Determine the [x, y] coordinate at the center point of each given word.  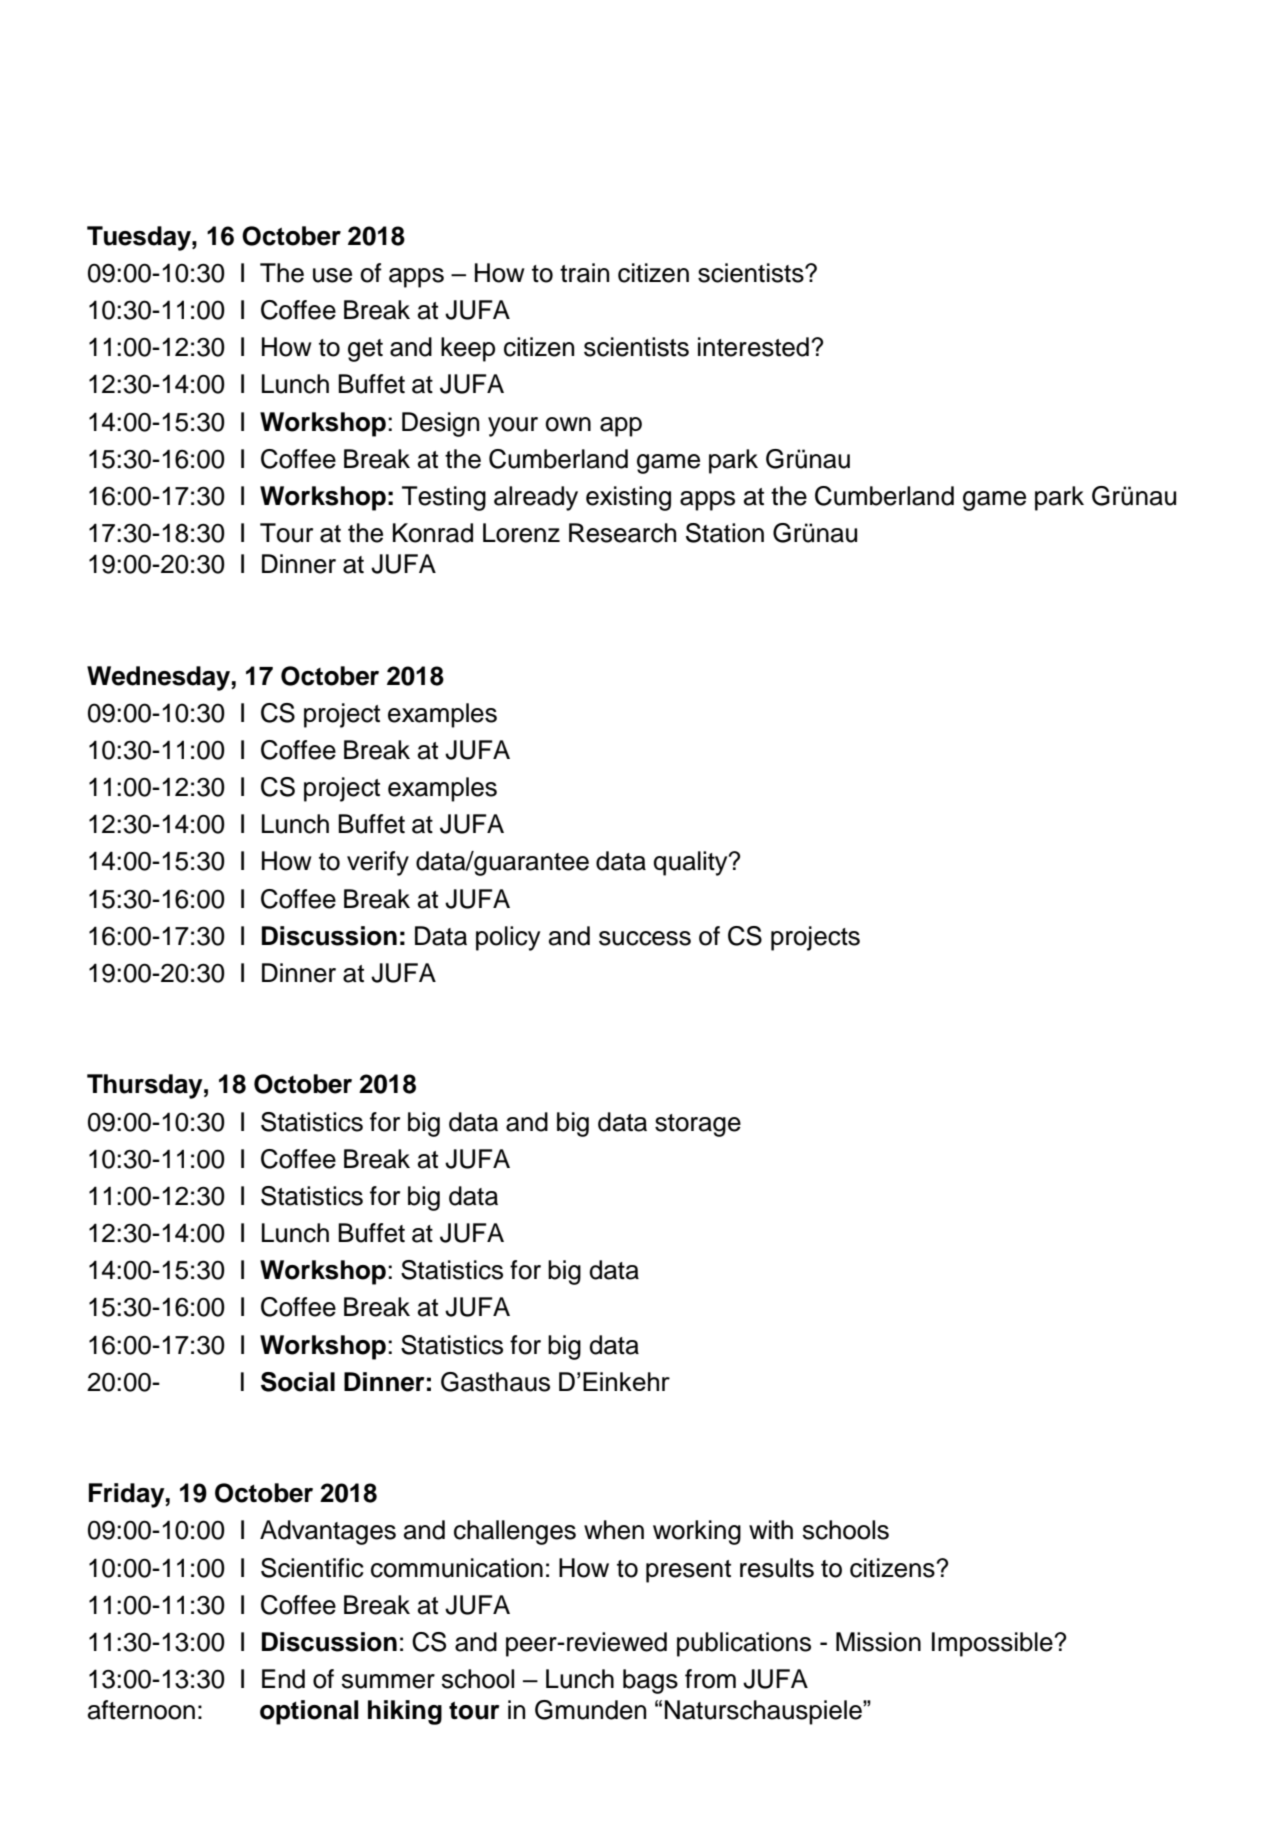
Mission [878, 1642]
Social [298, 1382]
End [283, 1679]
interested [753, 347]
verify [378, 863]
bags [650, 1681]
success [645, 938]
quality [692, 863]
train [584, 273]
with [771, 1529]
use [332, 275]
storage [698, 1125]
